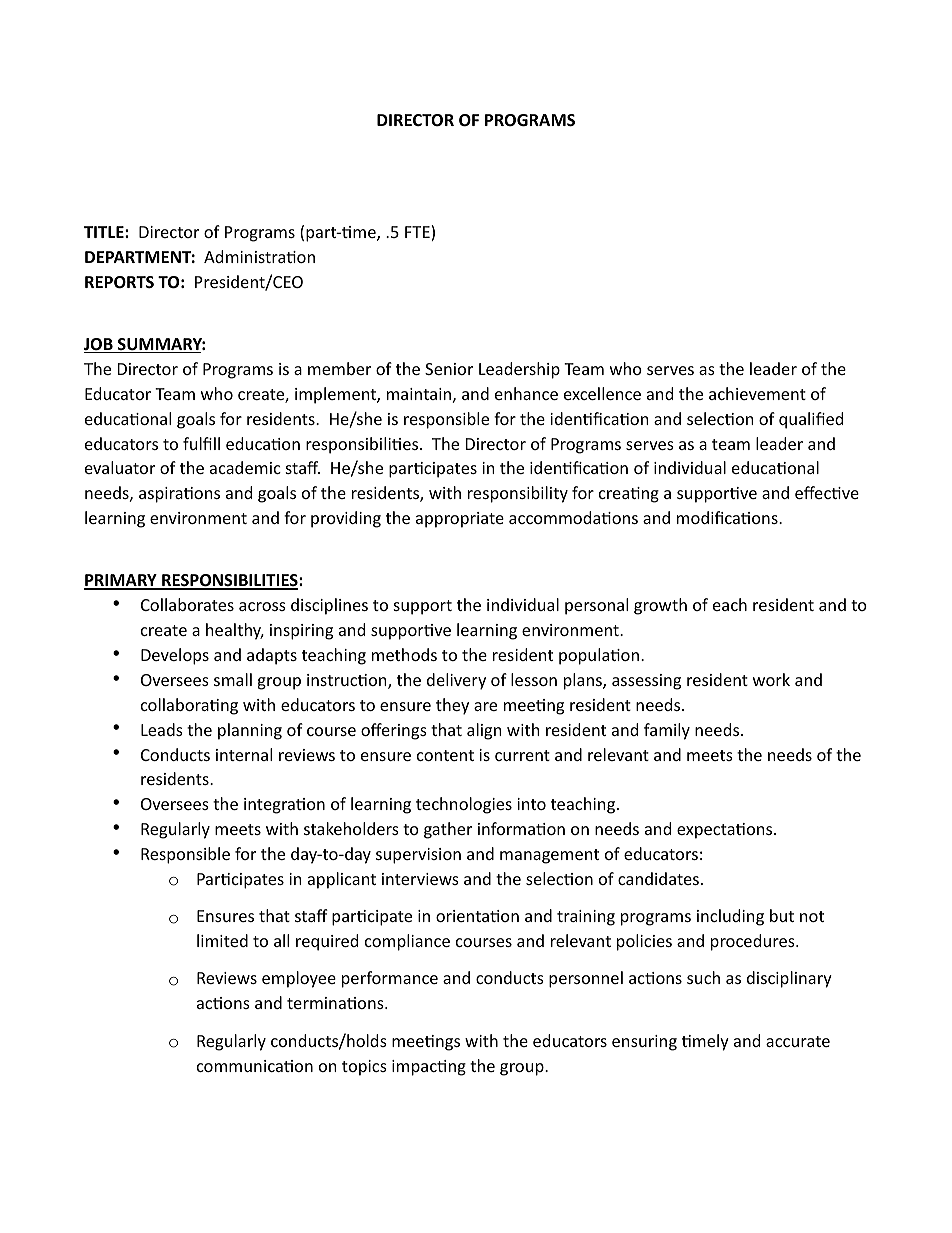 Image resolution: width=952 pixels, height=1233 pixels. I want to click on Leads, so click(162, 729).
